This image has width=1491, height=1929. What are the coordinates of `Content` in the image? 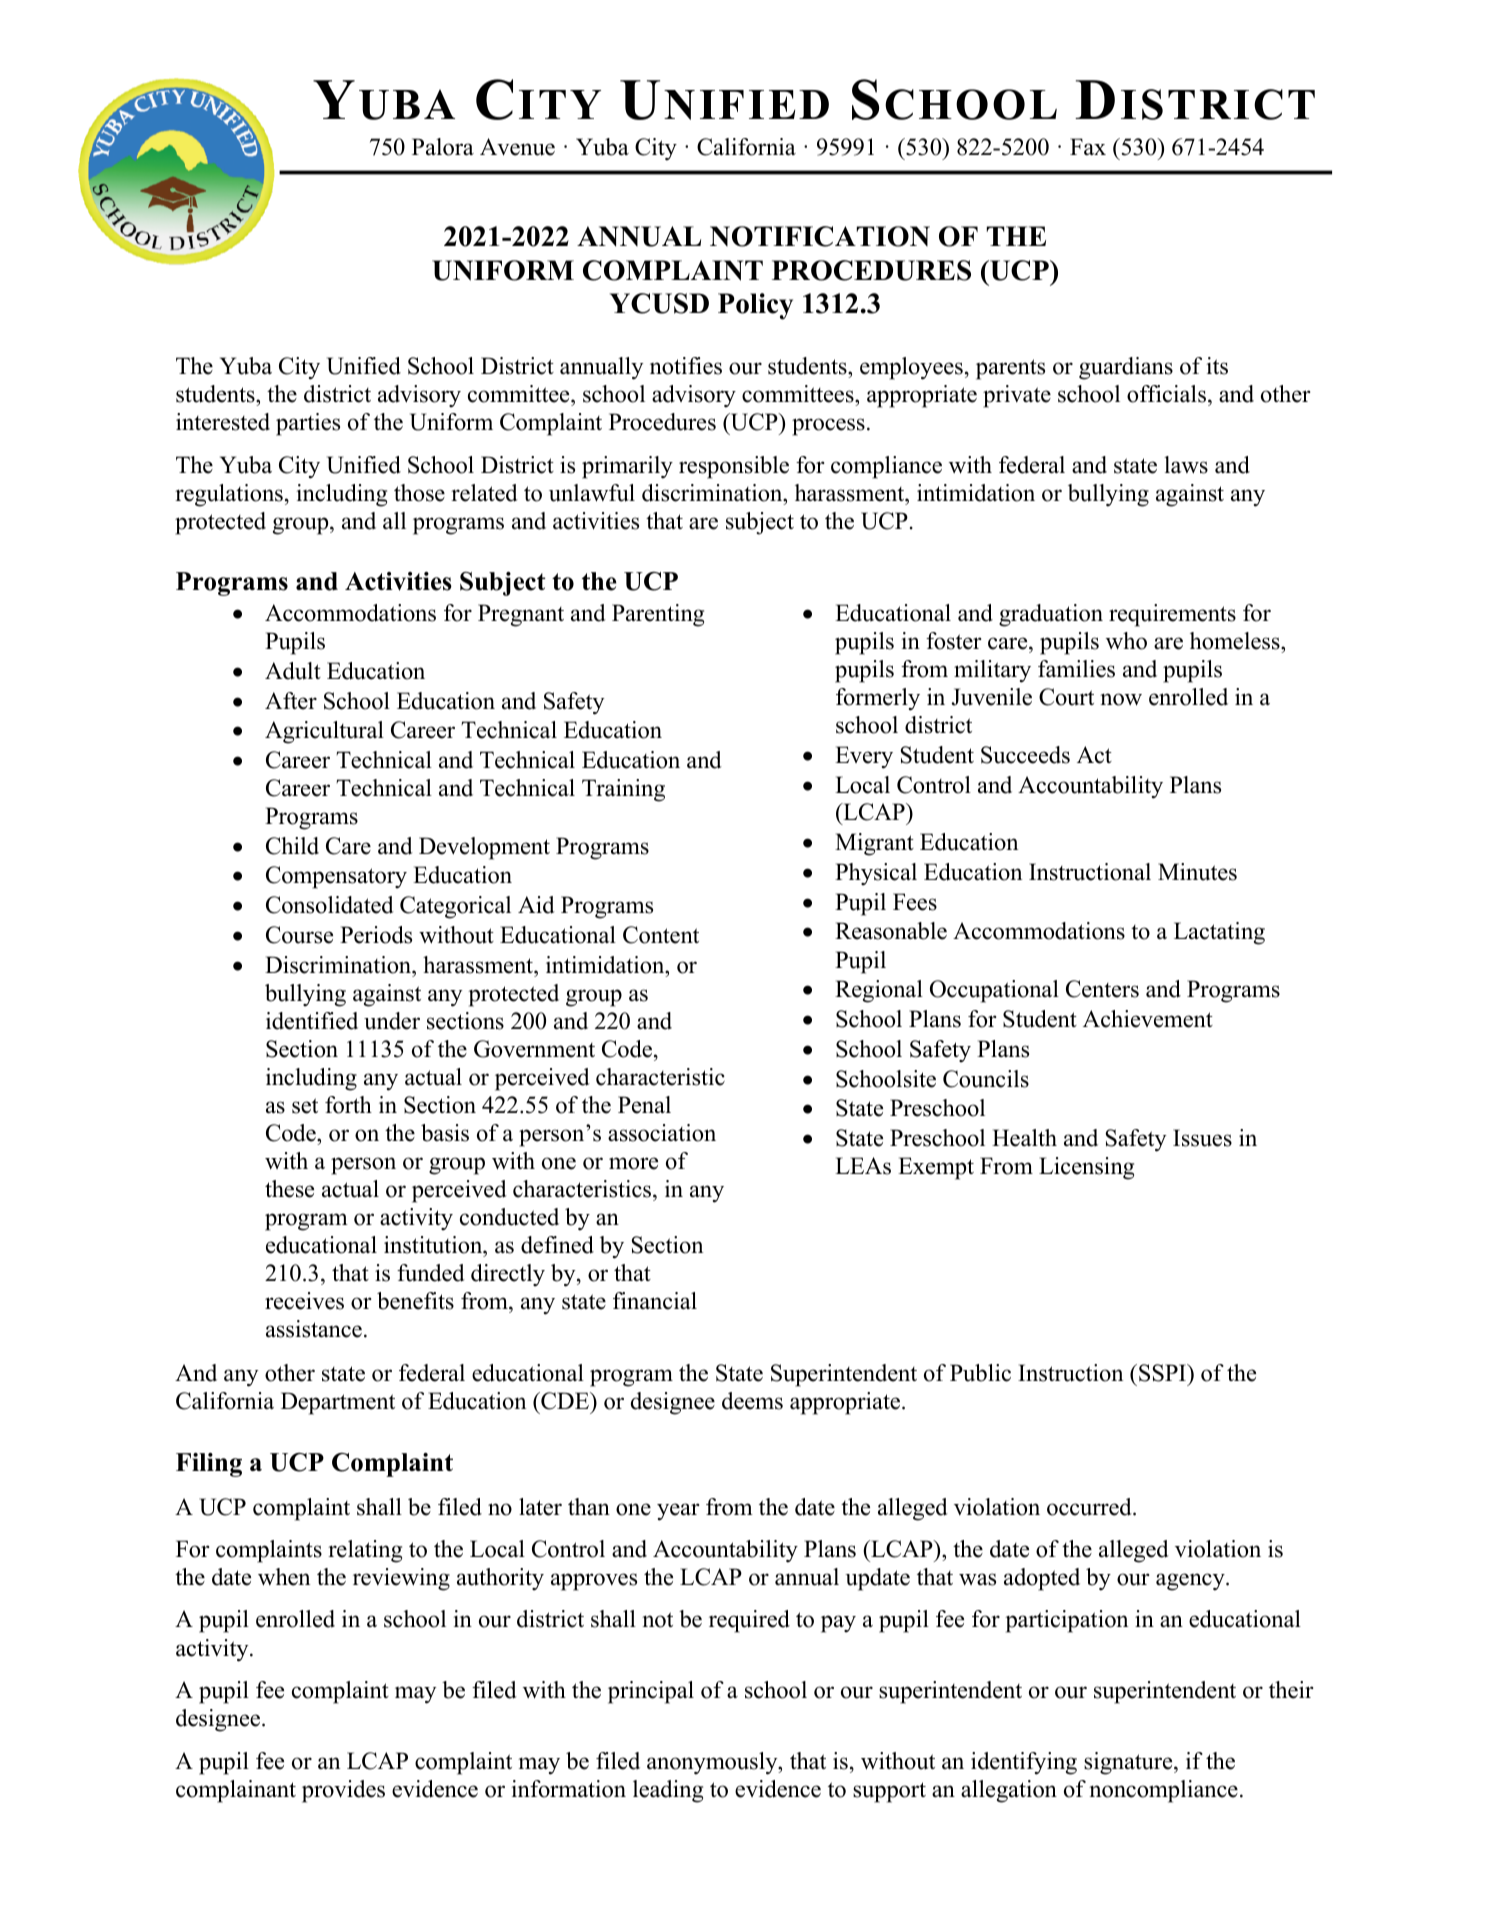 It's located at (661, 935).
